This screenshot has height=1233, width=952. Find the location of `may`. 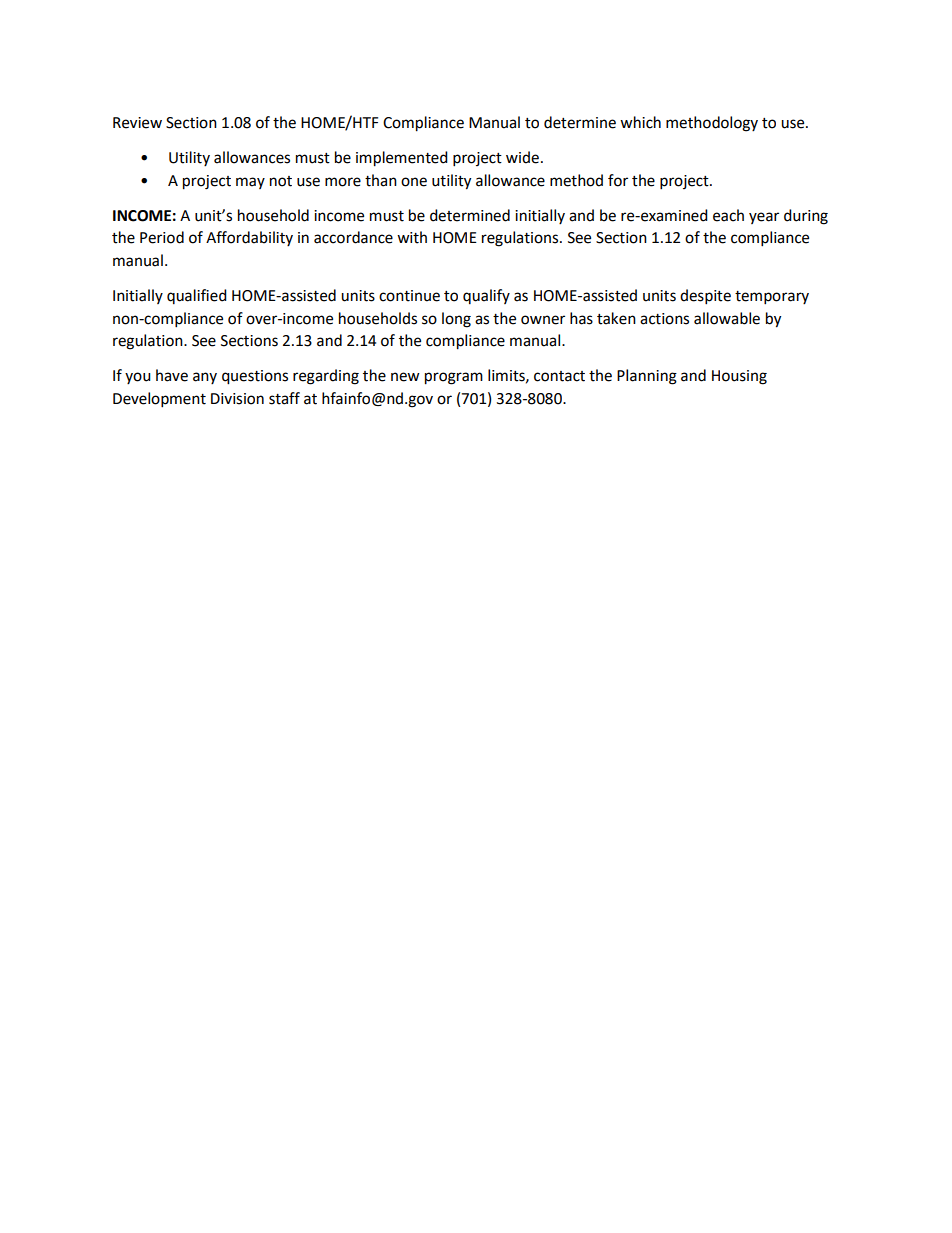

may is located at coordinates (250, 183).
